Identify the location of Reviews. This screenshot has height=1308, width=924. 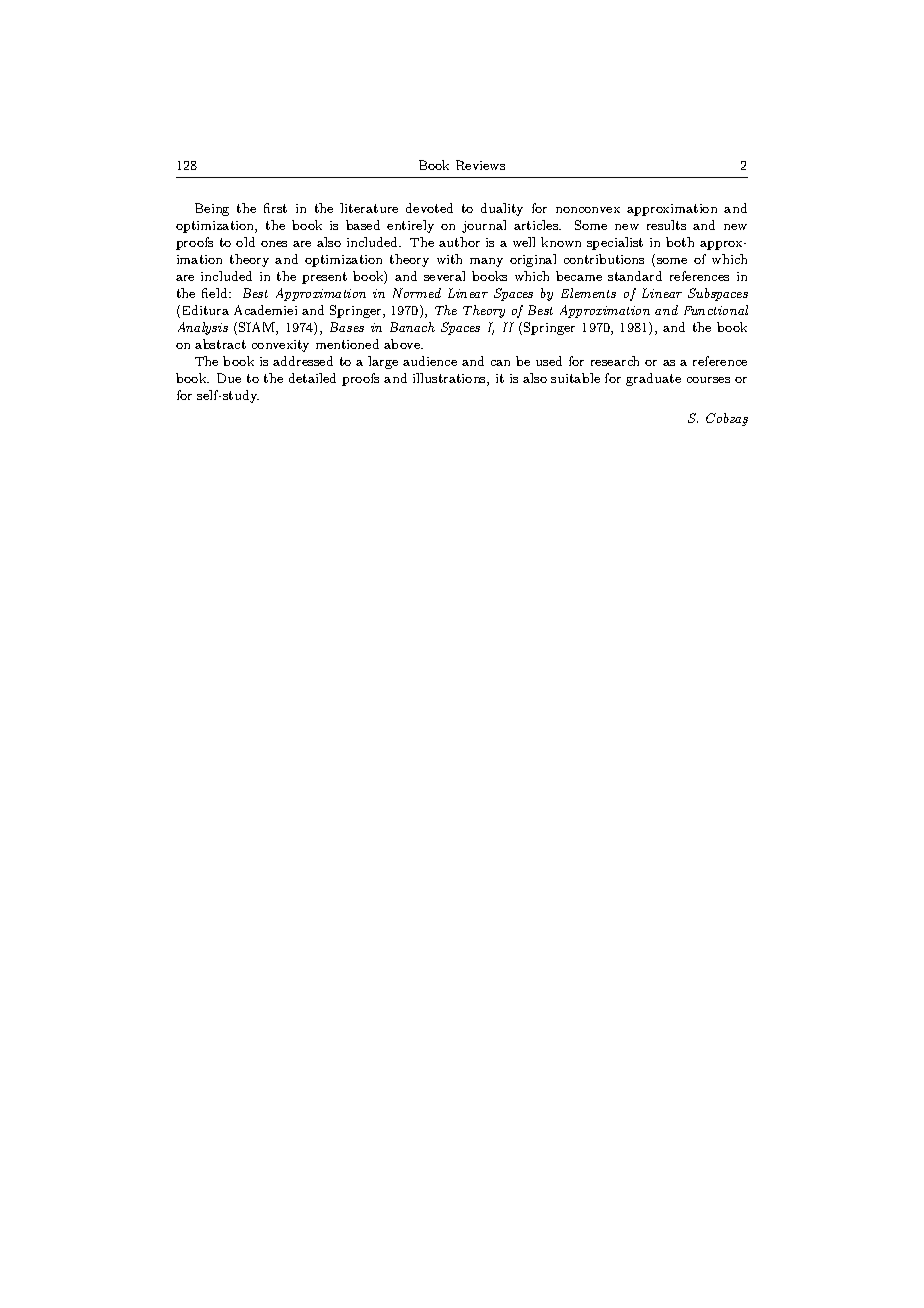
(480, 165).
